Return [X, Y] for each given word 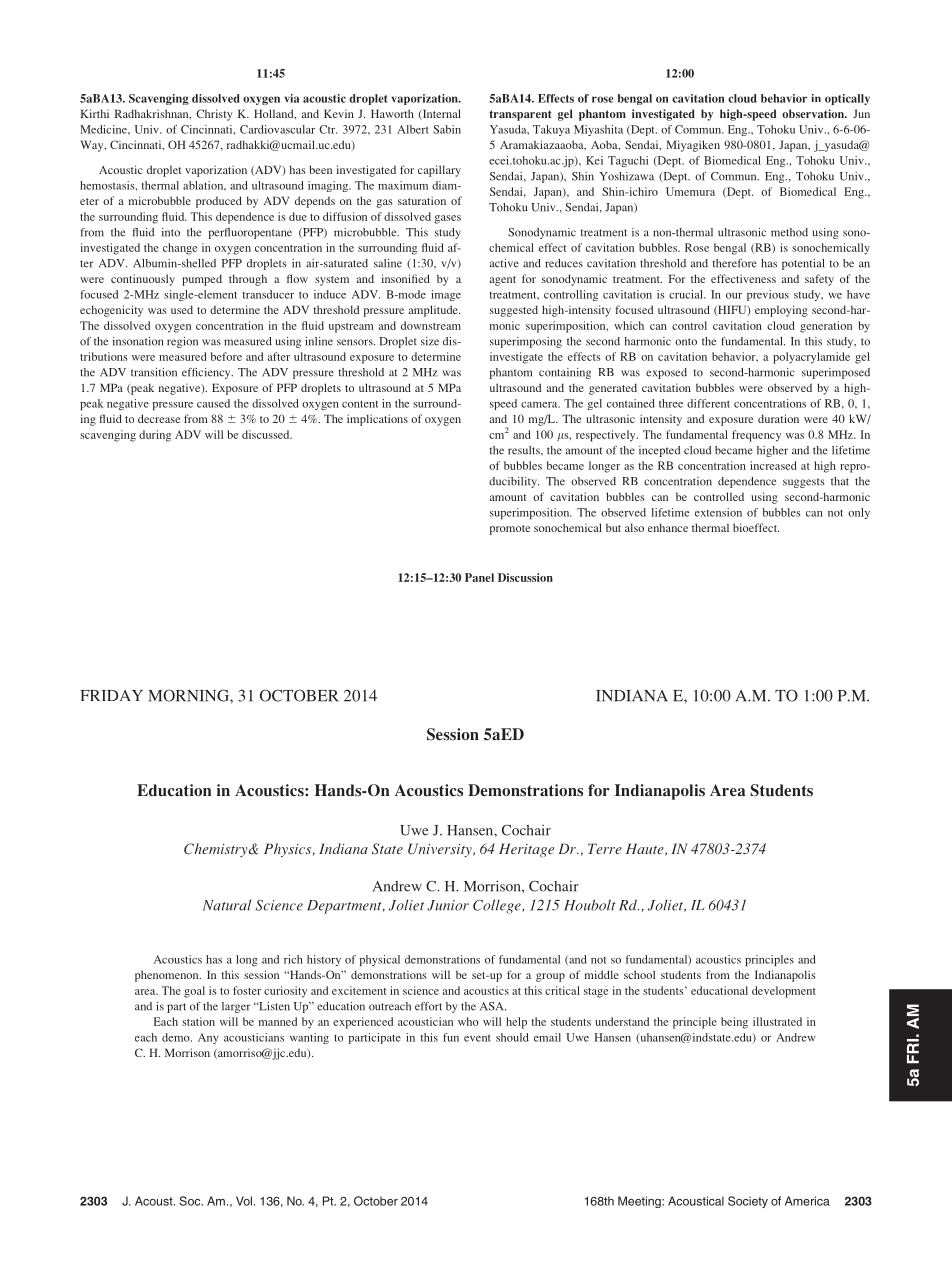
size [430, 341]
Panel [479, 577]
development [784, 992]
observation [814, 113]
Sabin [447, 129]
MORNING [189, 695]
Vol [244, 1201]
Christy [214, 115]
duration [778, 418]
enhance [668, 527]
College [498, 906]
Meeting [640, 1202]
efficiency [207, 373]
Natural [227, 905]
